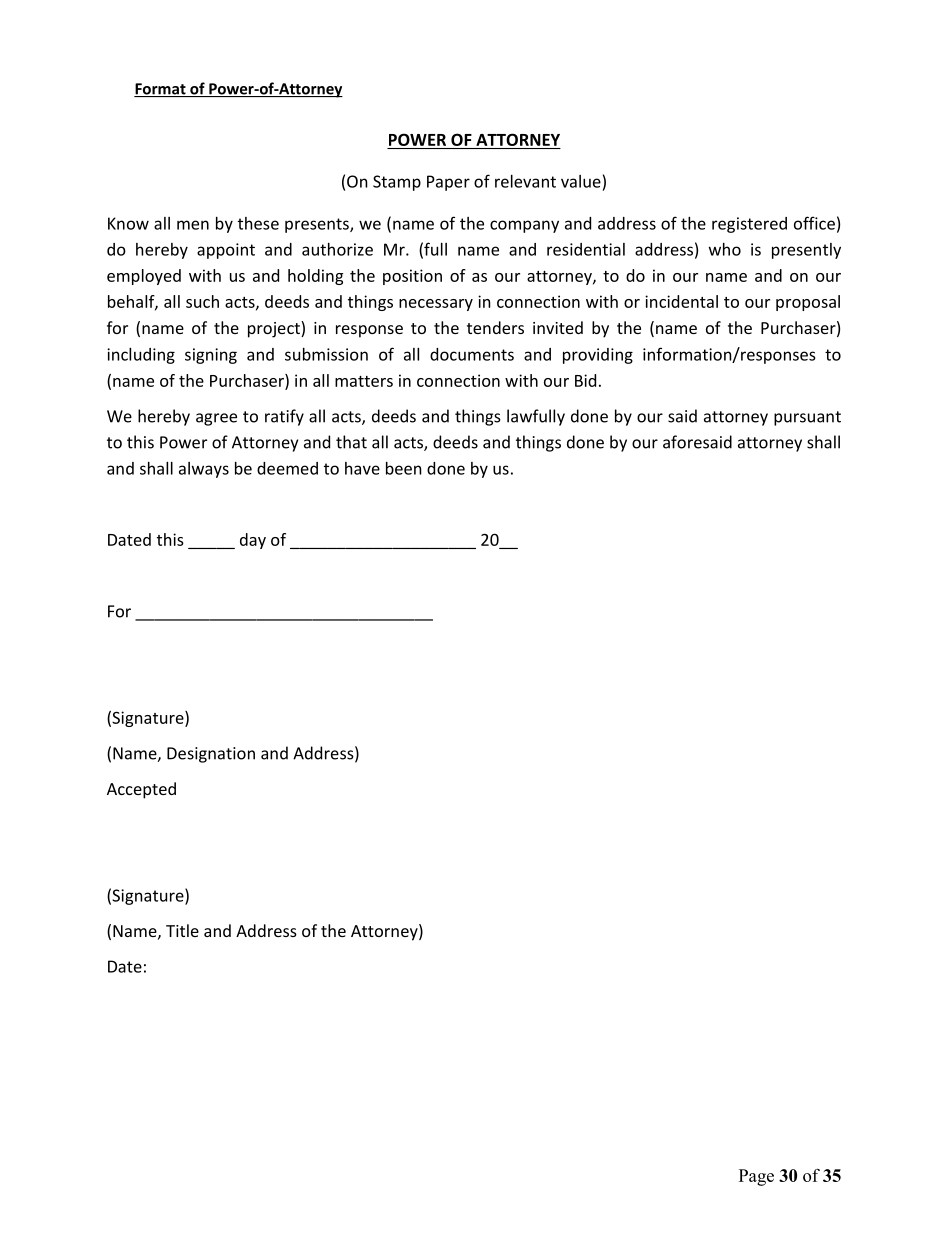 This screenshot has height=1233, width=952. I want to click on day, so click(253, 541).
